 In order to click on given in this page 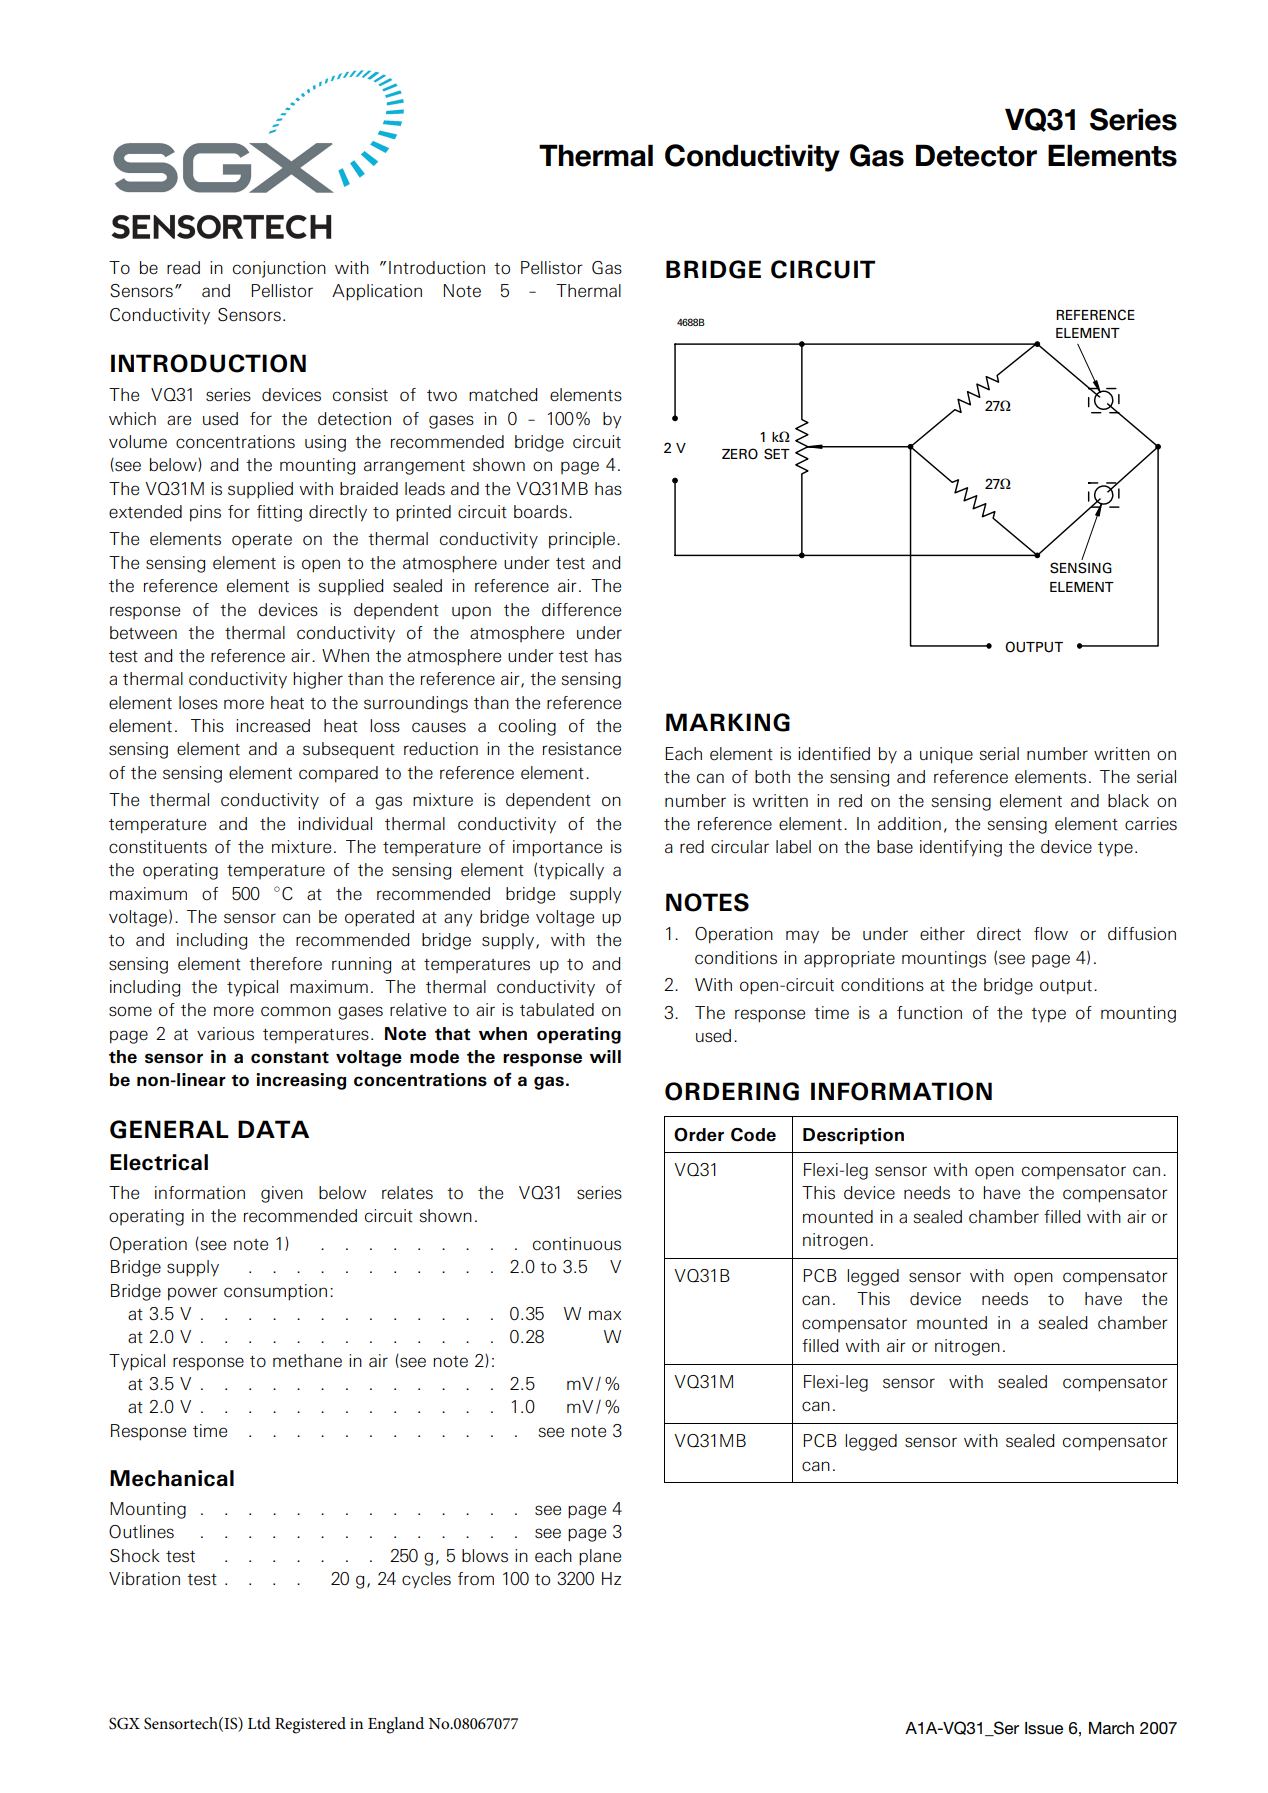, I will do `click(282, 1194)`.
